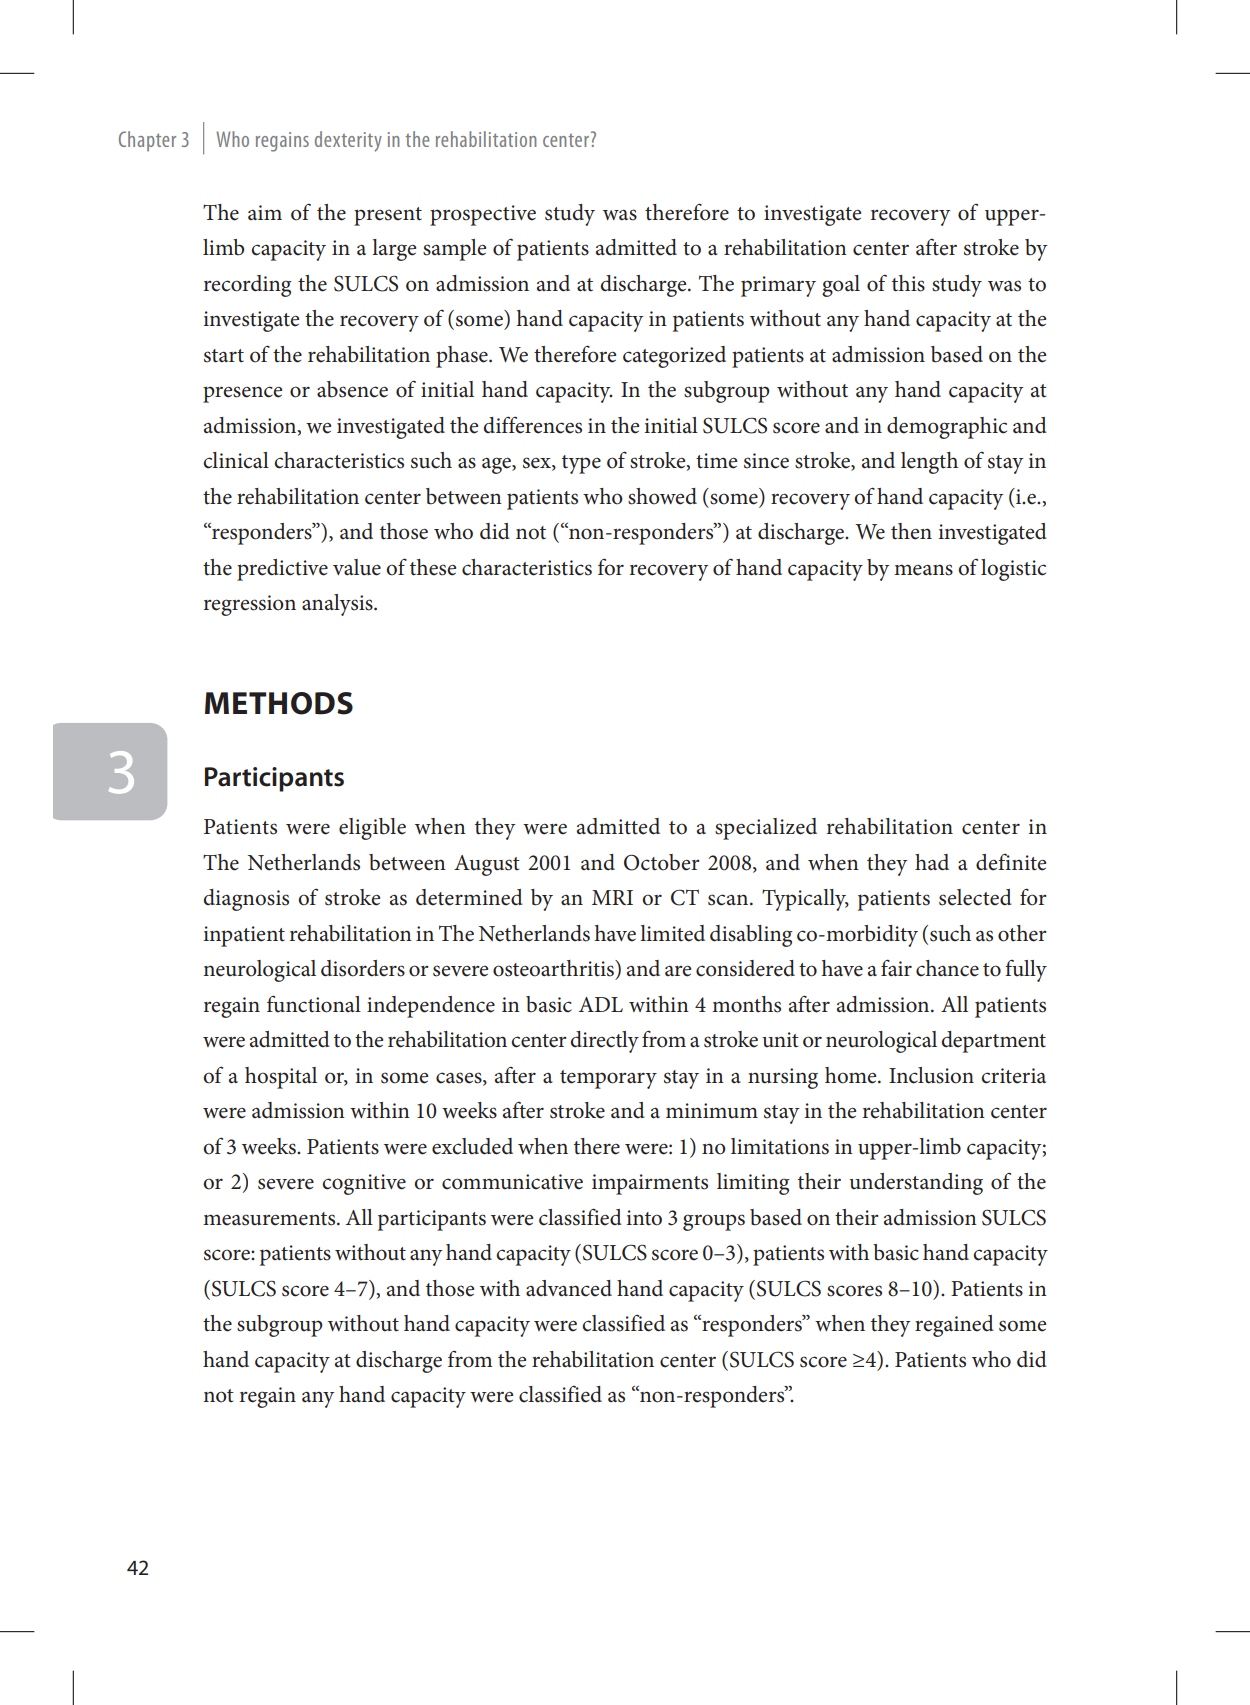  Describe the element at coordinates (923, 570) in the document. I see `means` at that location.
